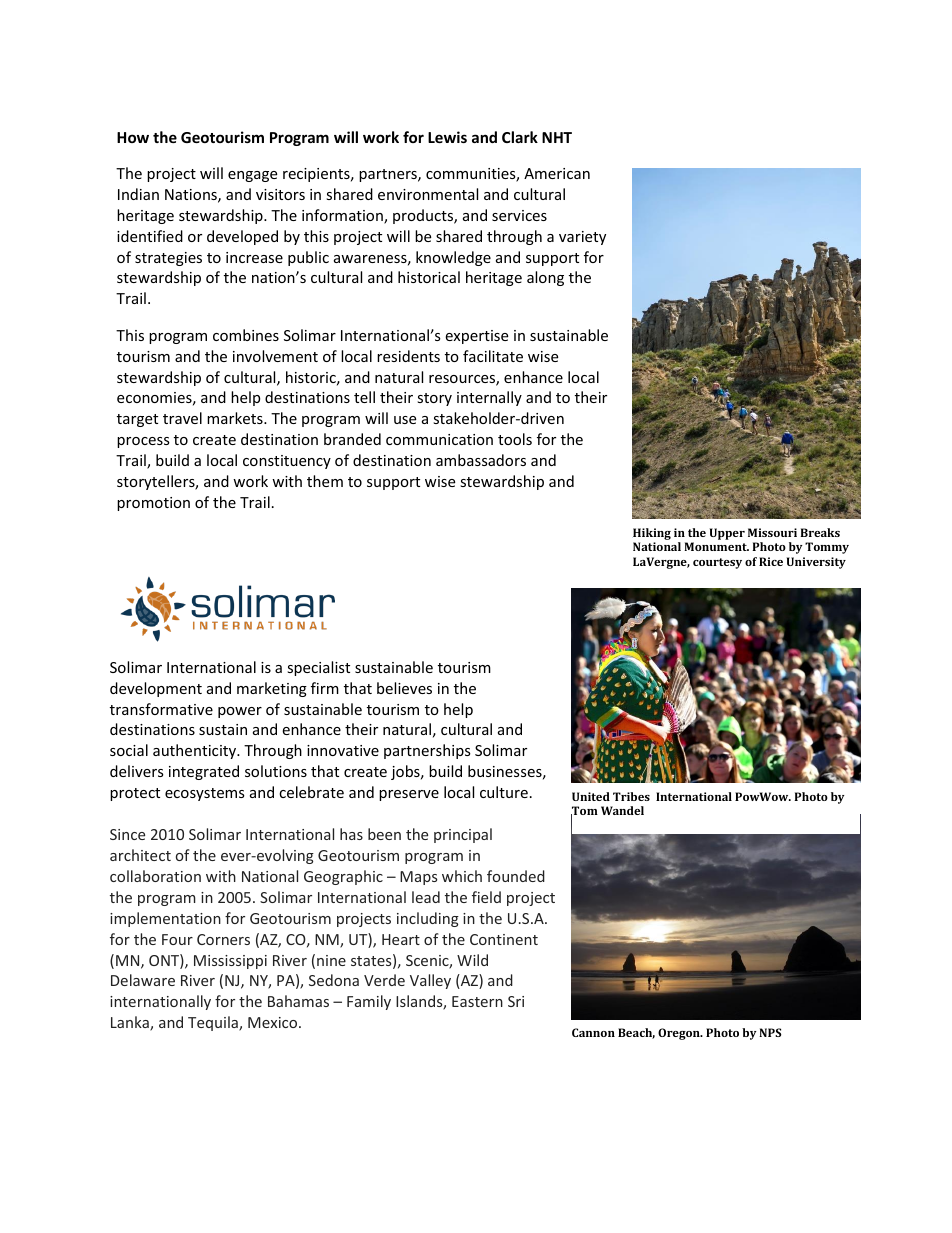 The height and width of the screenshot is (1233, 952). Describe the element at coordinates (252, 176) in the screenshot. I see `engage` at that location.
